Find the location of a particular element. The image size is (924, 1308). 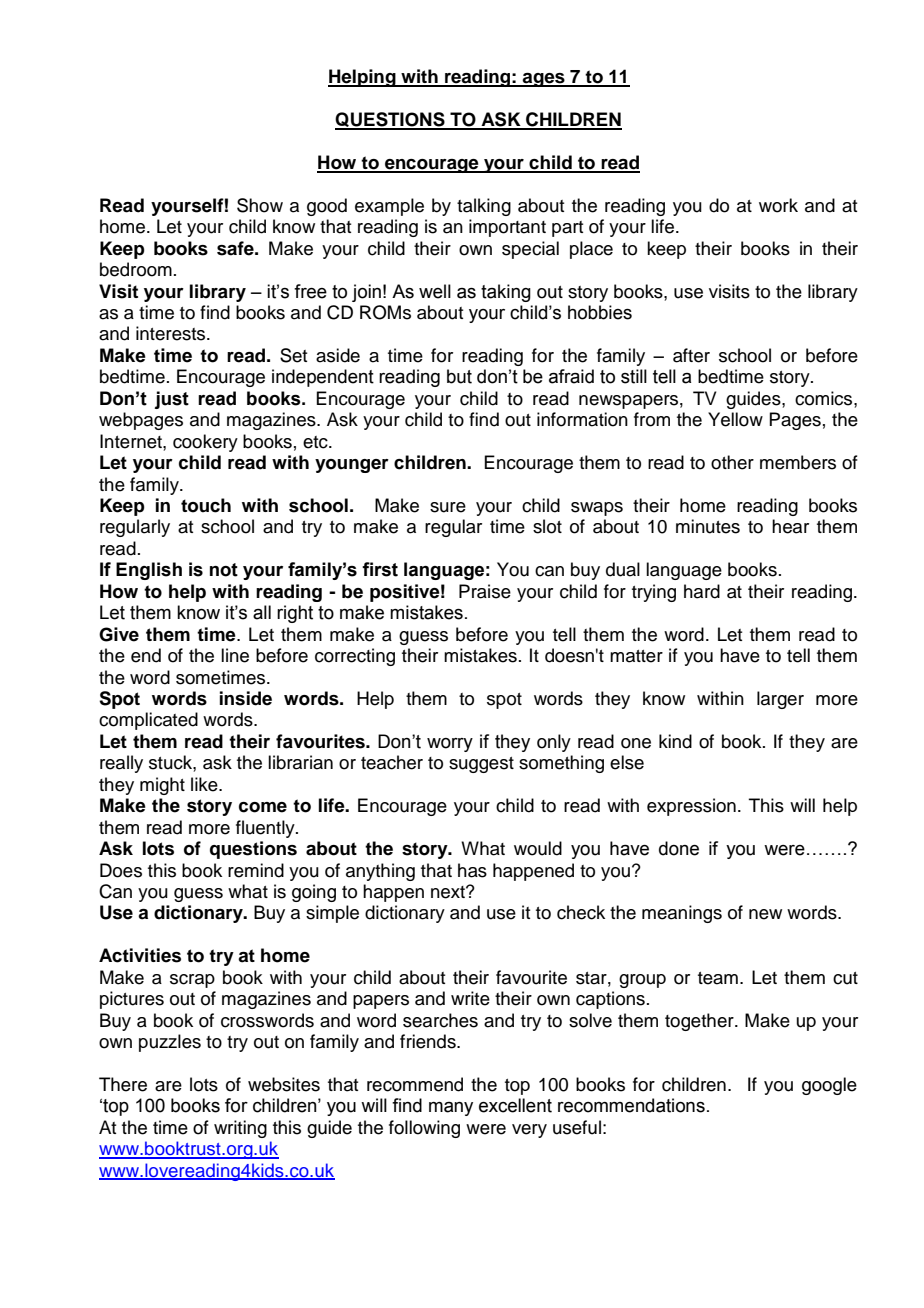

Praise is located at coordinates (485, 591).
